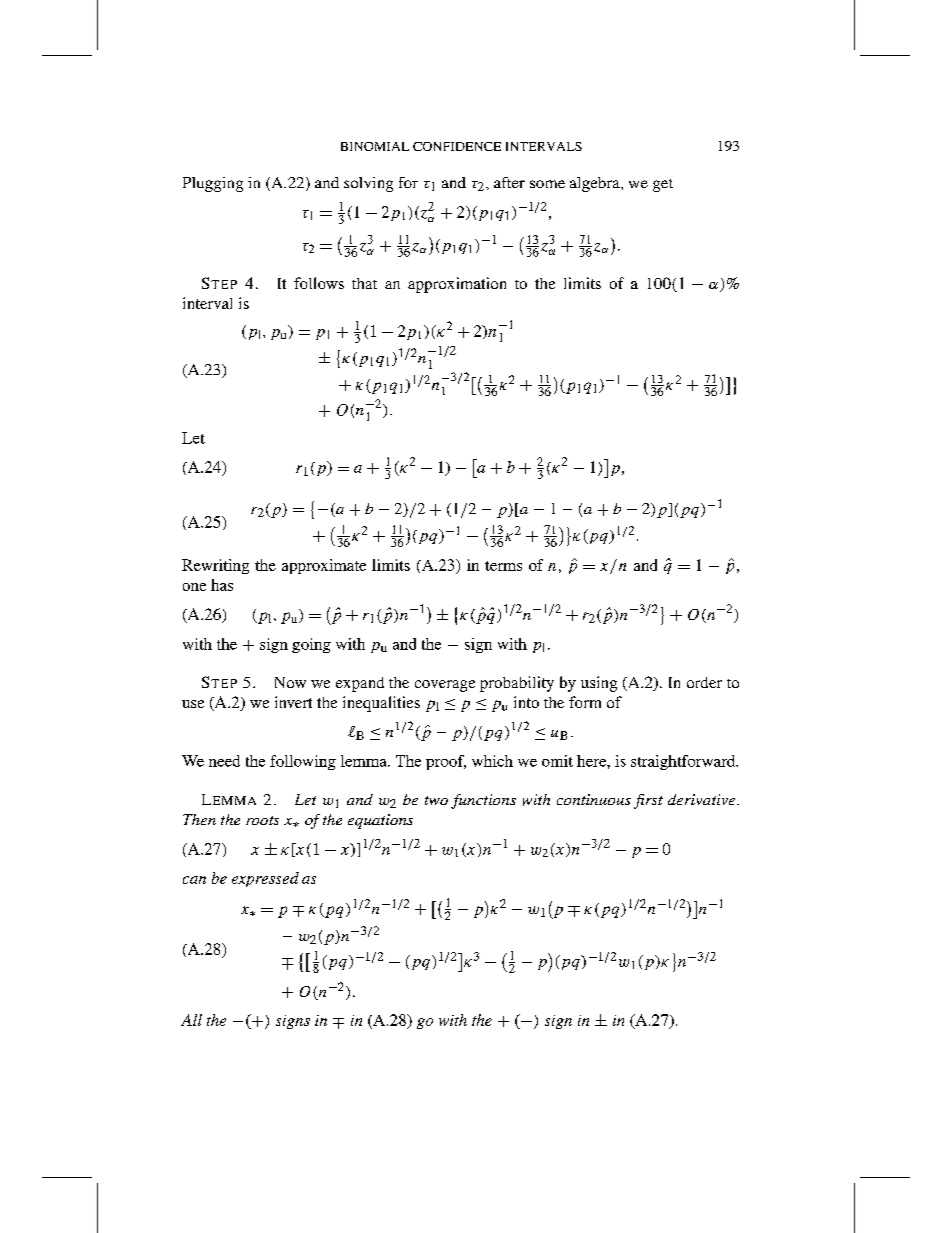 The width and height of the screenshot is (952, 1233). Describe the element at coordinates (262, 820) in the screenshot. I see `roots` at that location.
